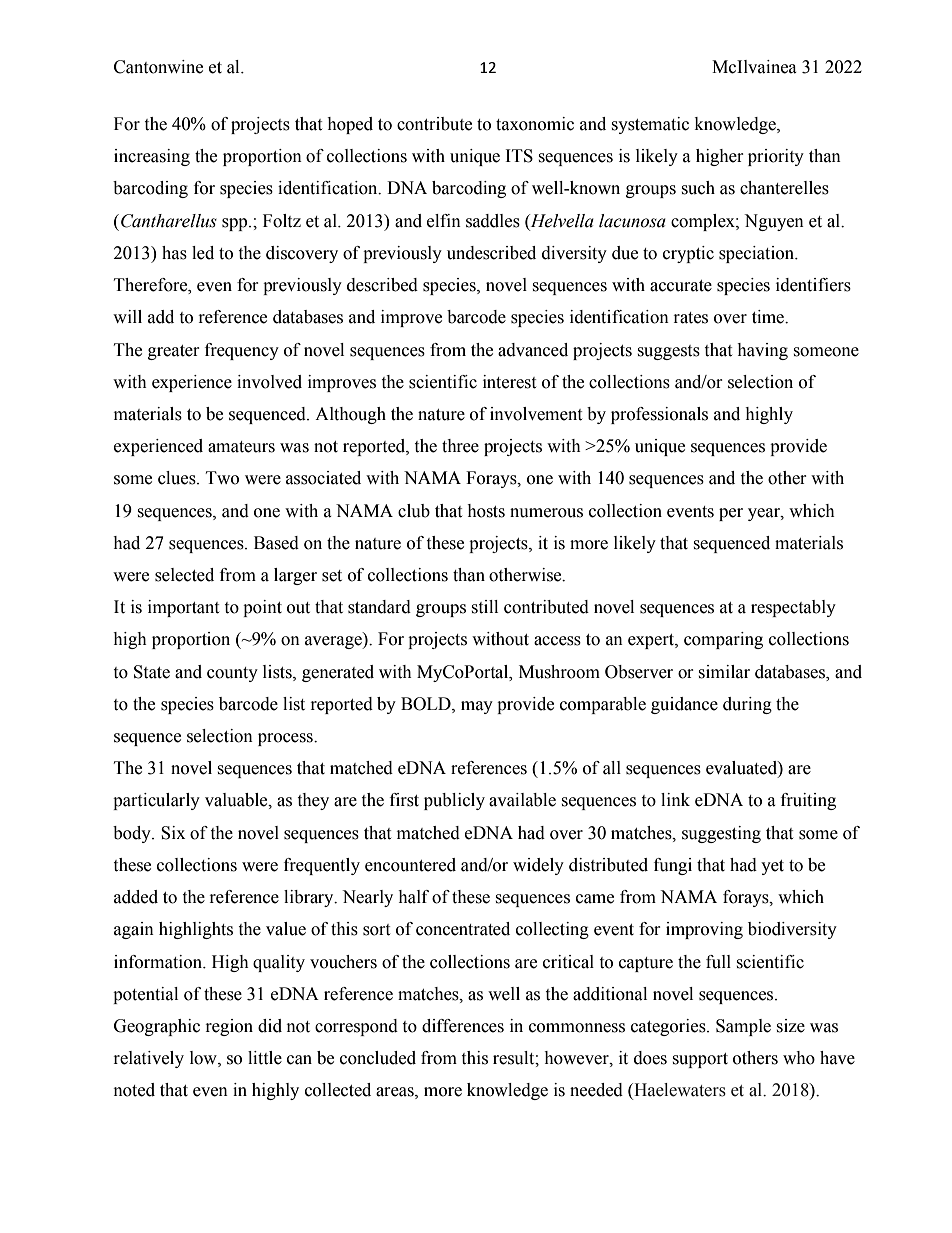  I want to click on still, so click(484, 607).
